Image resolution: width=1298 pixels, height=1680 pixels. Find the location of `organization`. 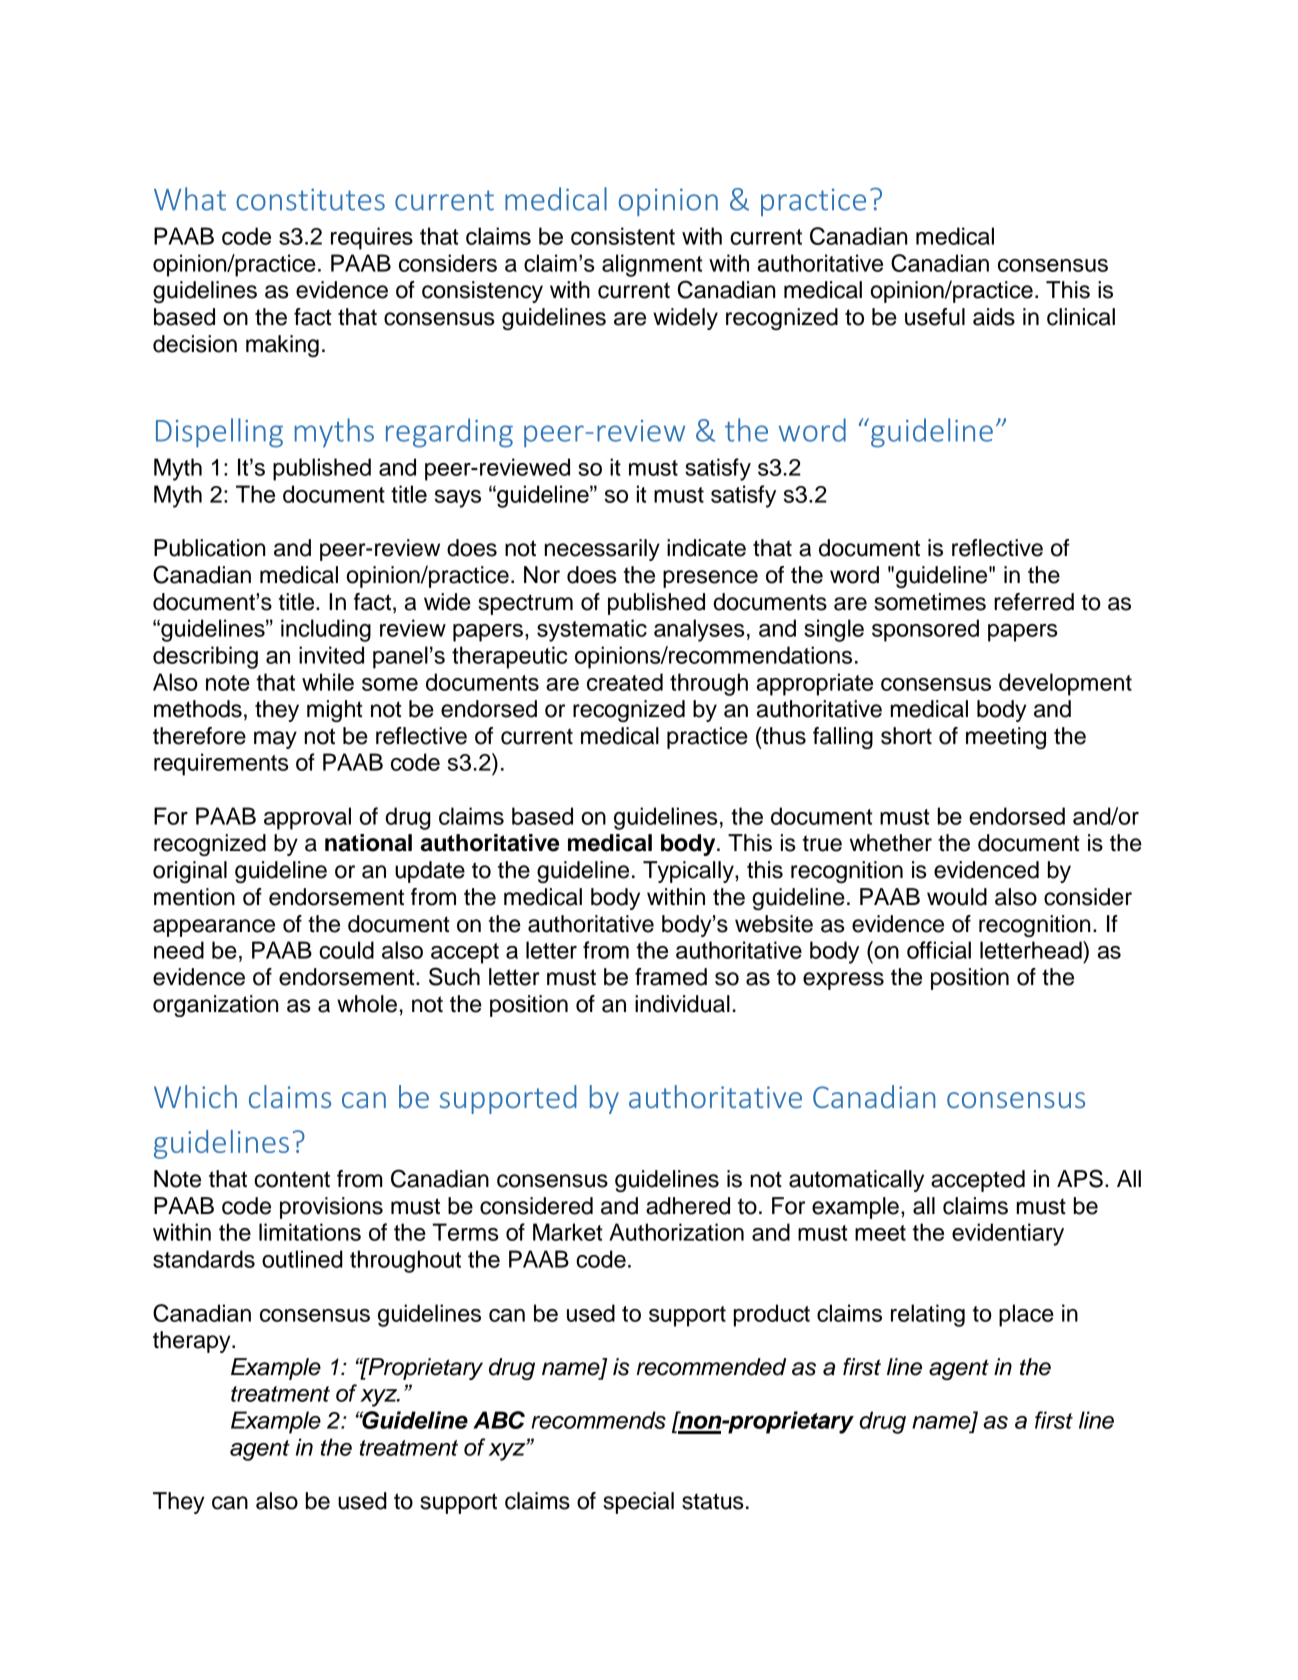

organization is located at coordinates (215, 1006).
